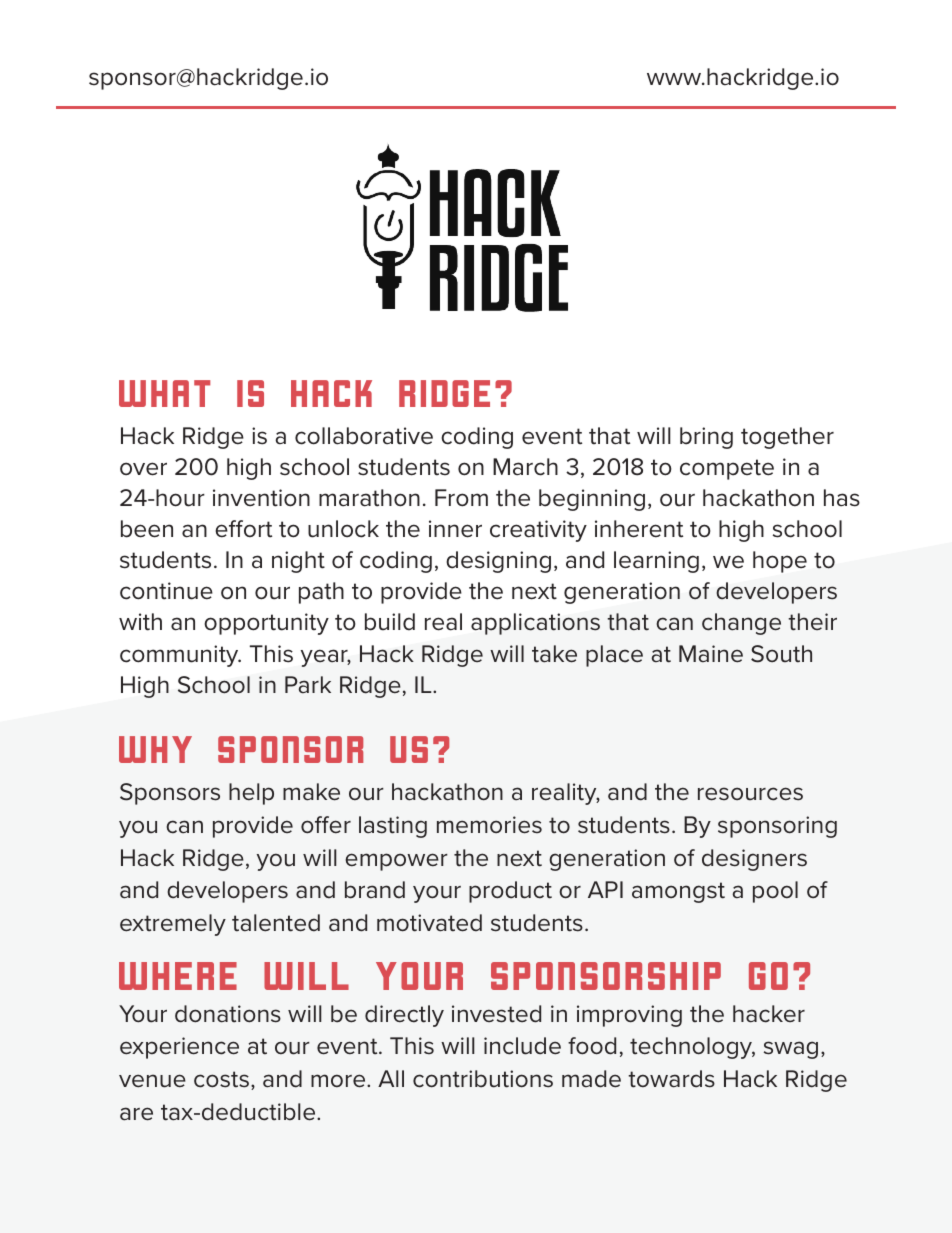 The height and width of the screenshot is (1233, 952). What do you see at coordinates (180, 656) in the screenshot?
I see `community` at bounding box center [180, 656].
